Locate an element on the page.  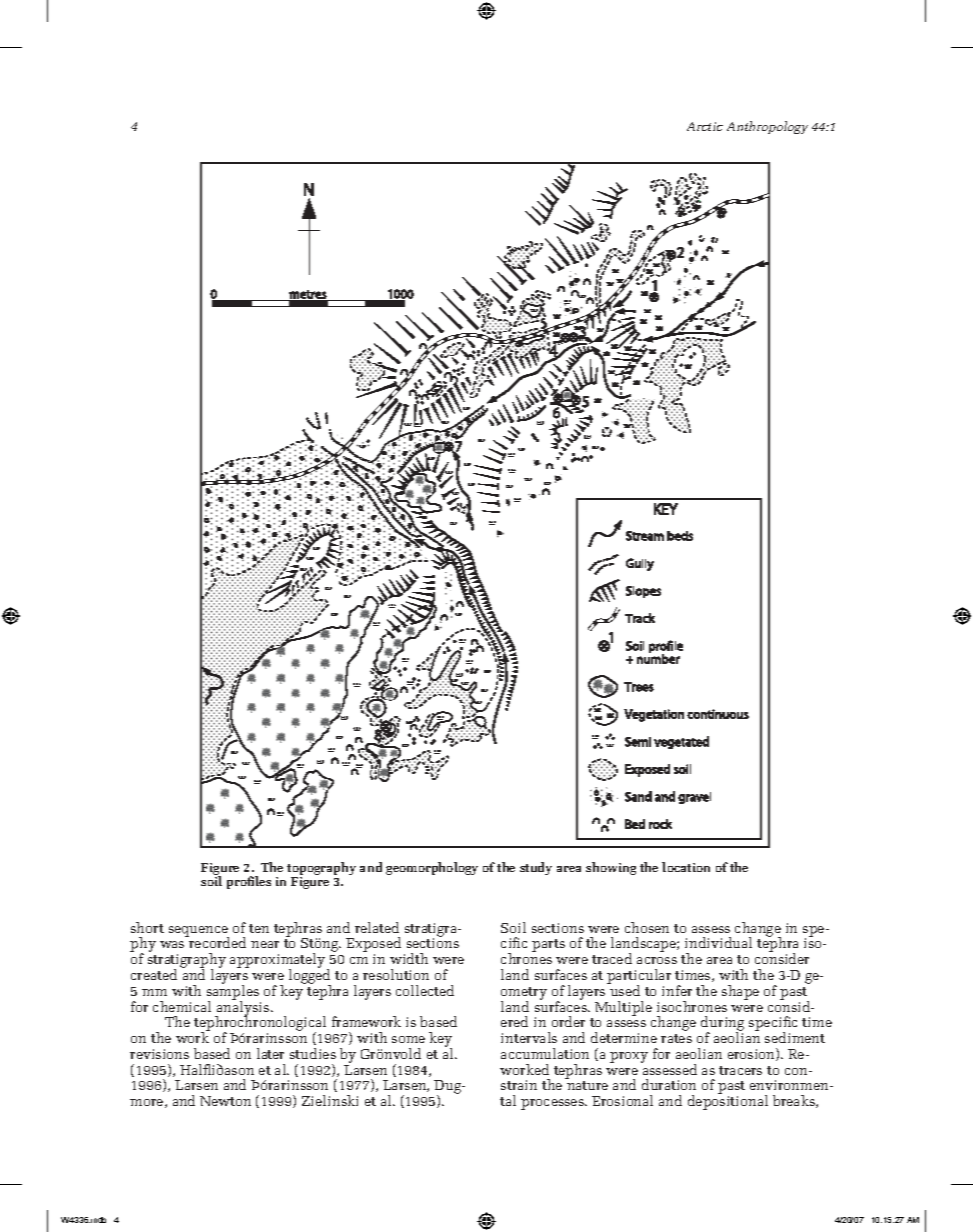
Arctic is located at coordinates (705, 126).
